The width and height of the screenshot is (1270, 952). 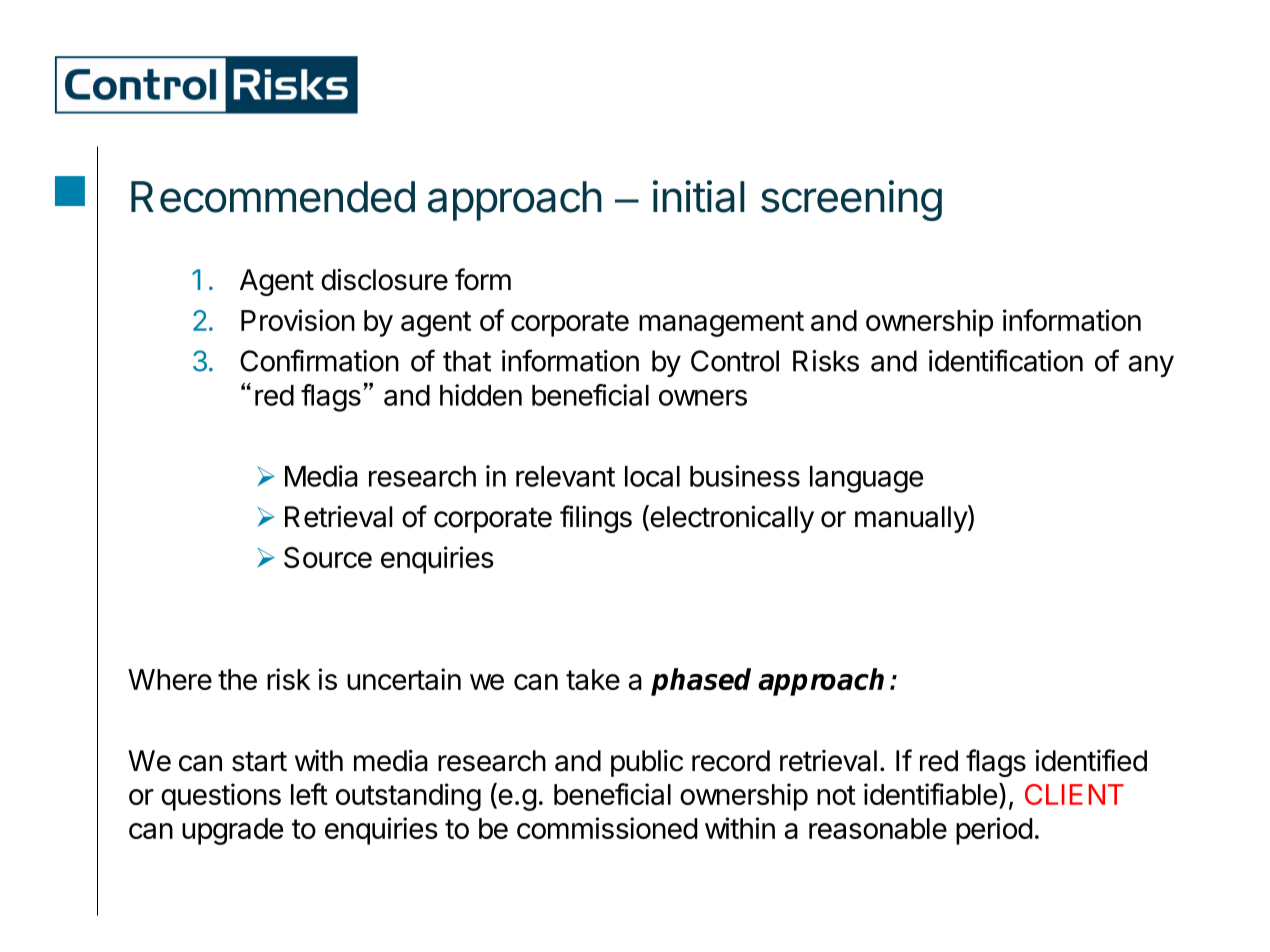 I want to click on filings, so click(x=596, y=519).
